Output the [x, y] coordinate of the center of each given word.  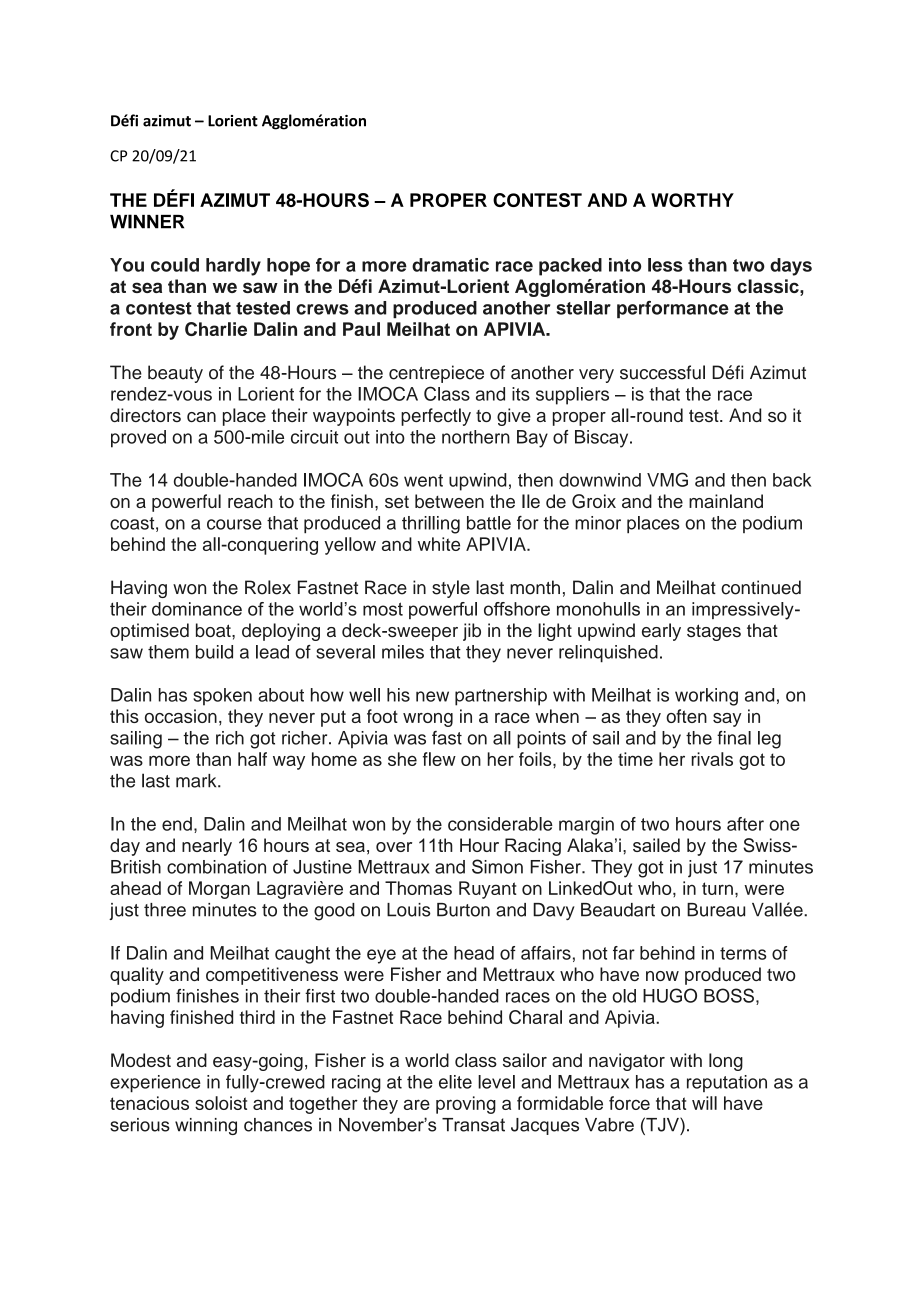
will [704, 1103]
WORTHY [692, 200]
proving [466, 1105]
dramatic [450, 265]
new [432, 696]
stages [714, 632]
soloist [221, 1103]
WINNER [147, 221]
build [214, 652]
